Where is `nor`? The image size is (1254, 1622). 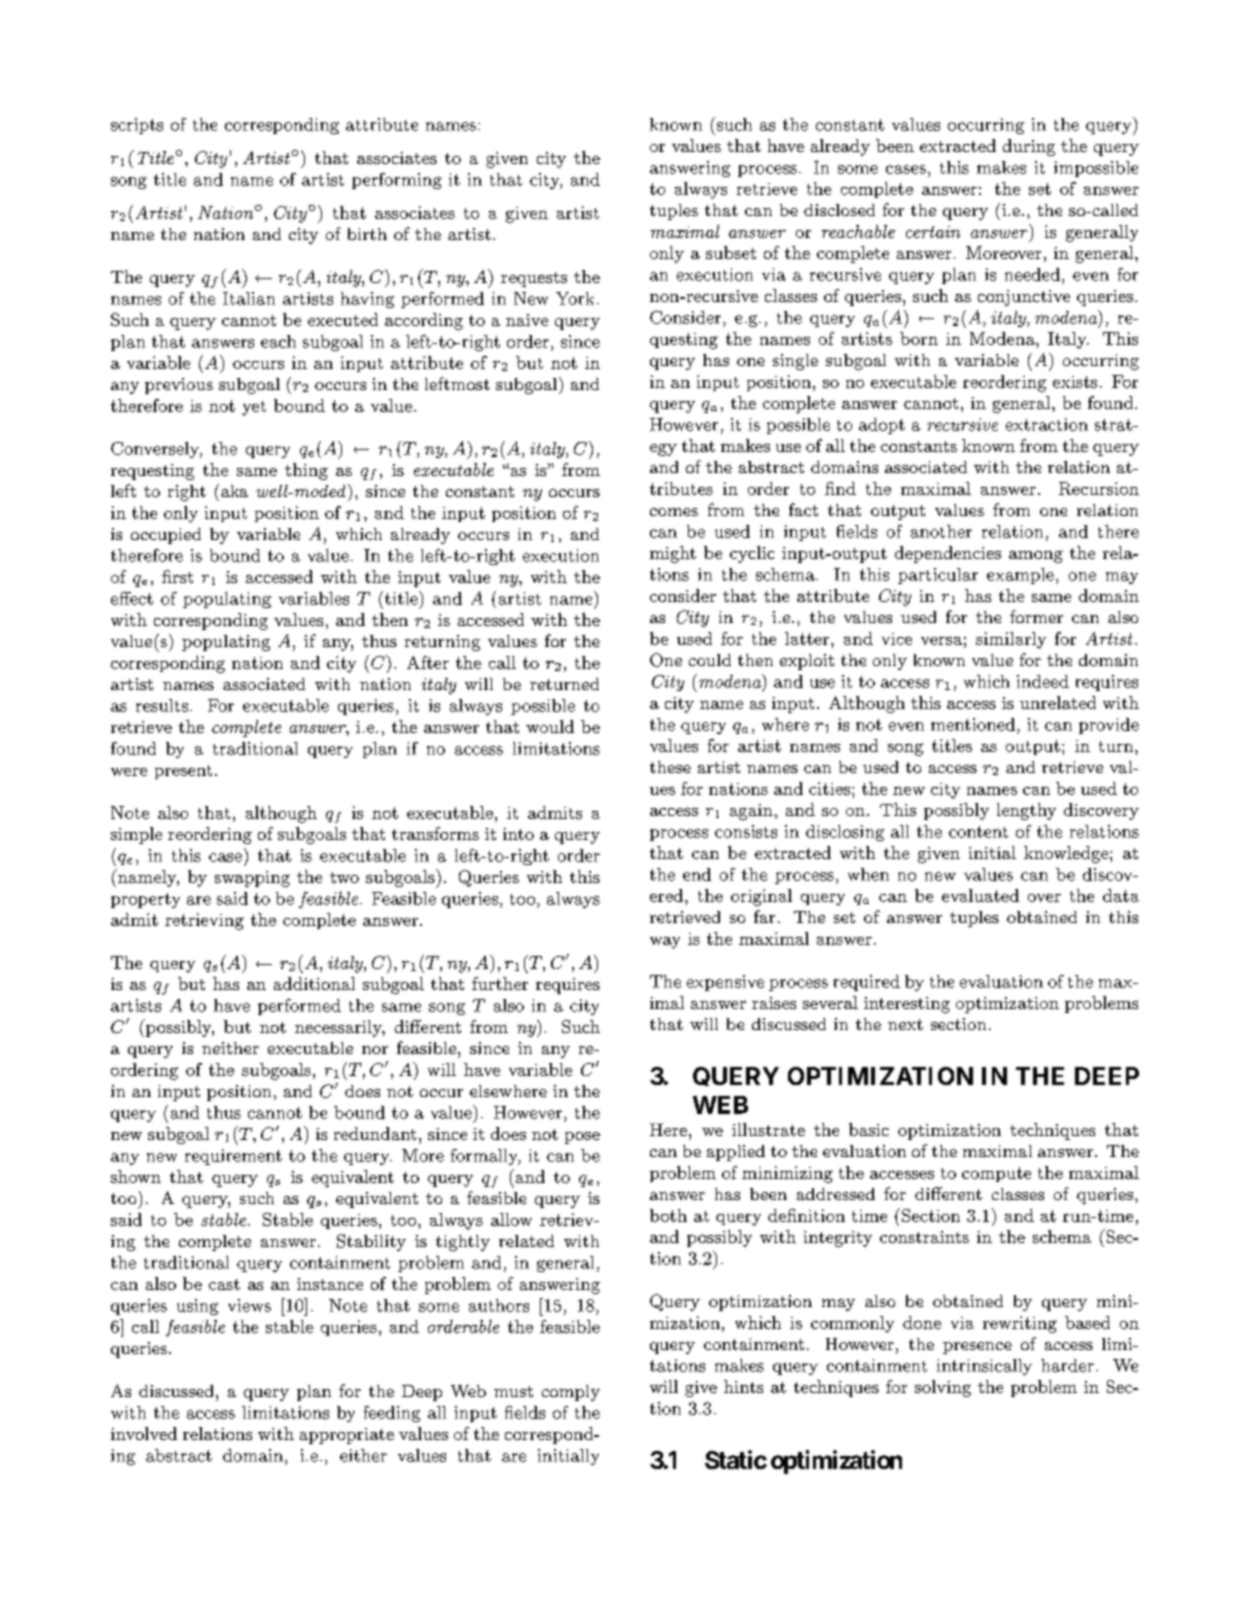 nor is located at coordinates (375, 1050).
